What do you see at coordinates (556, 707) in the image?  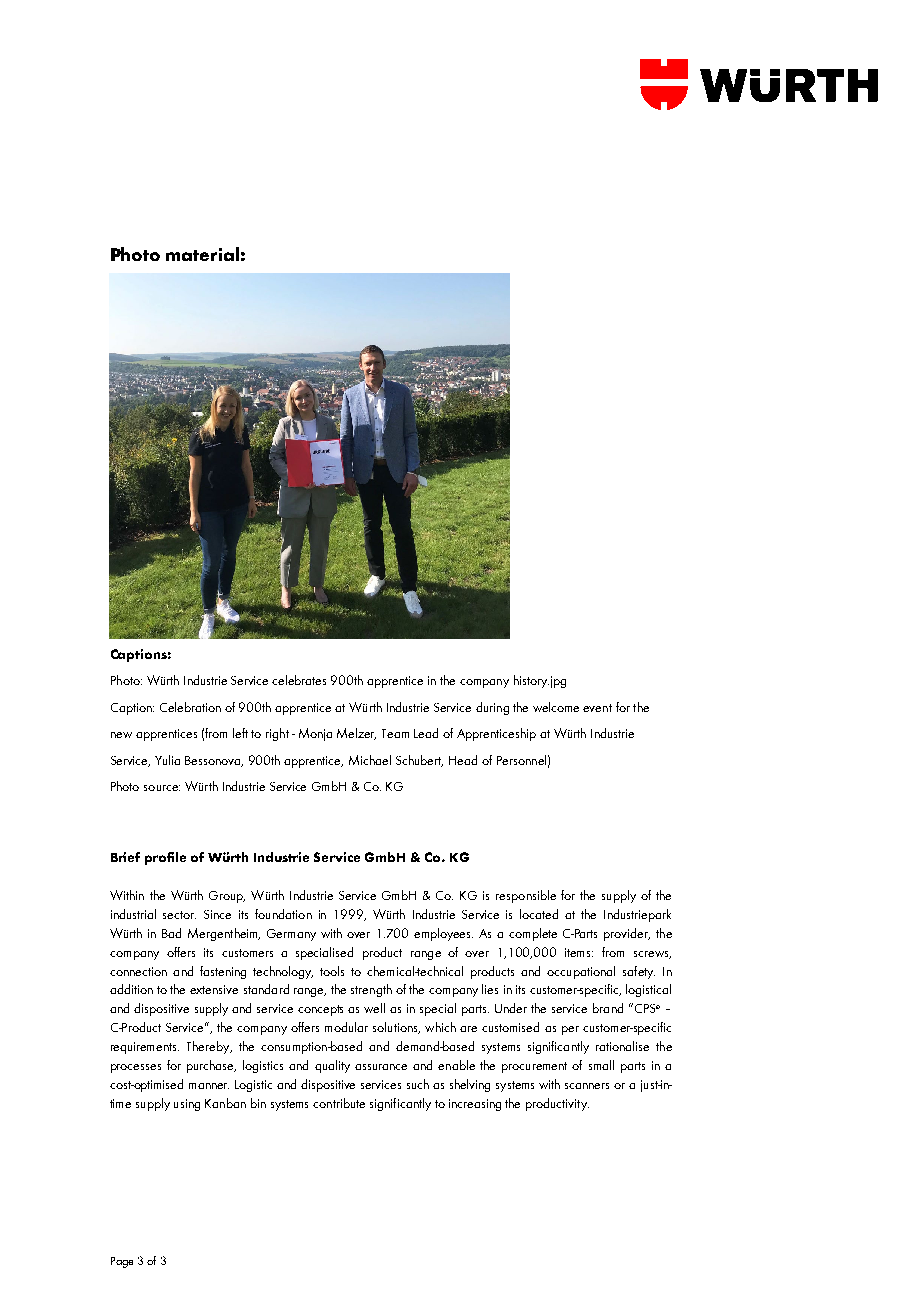 I see `welcome` at bounding box center [556, 707].
